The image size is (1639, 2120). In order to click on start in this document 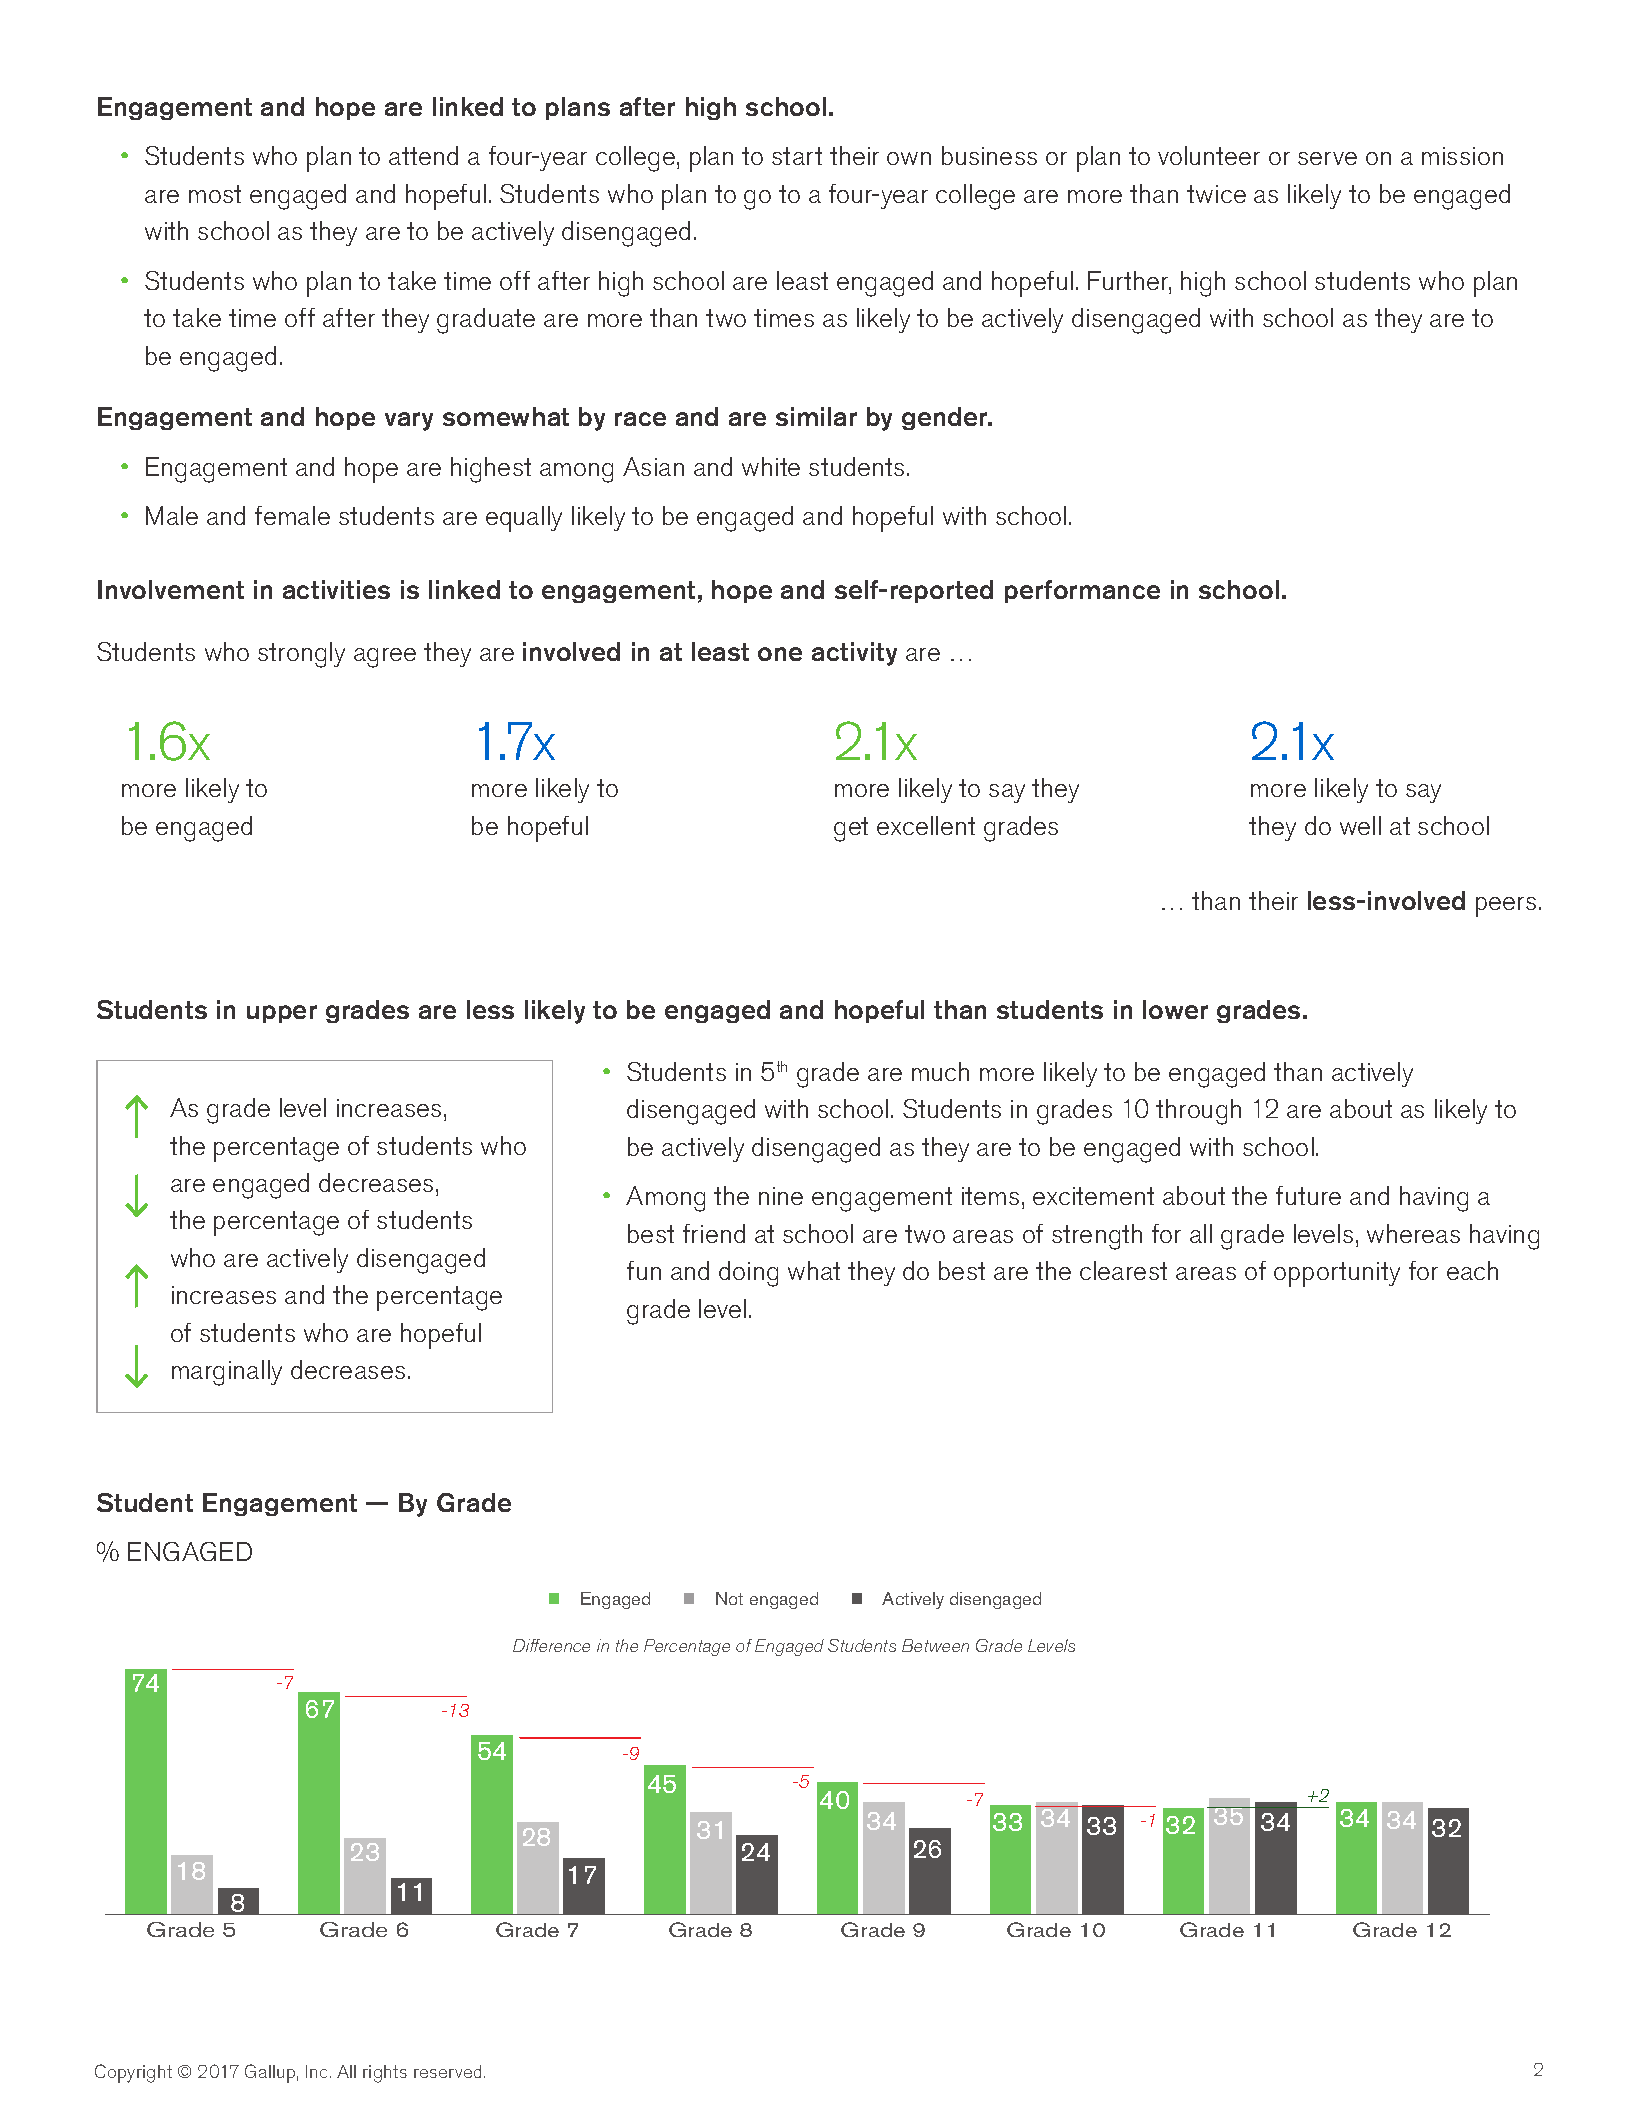, I will do `click(797, 156)`.
